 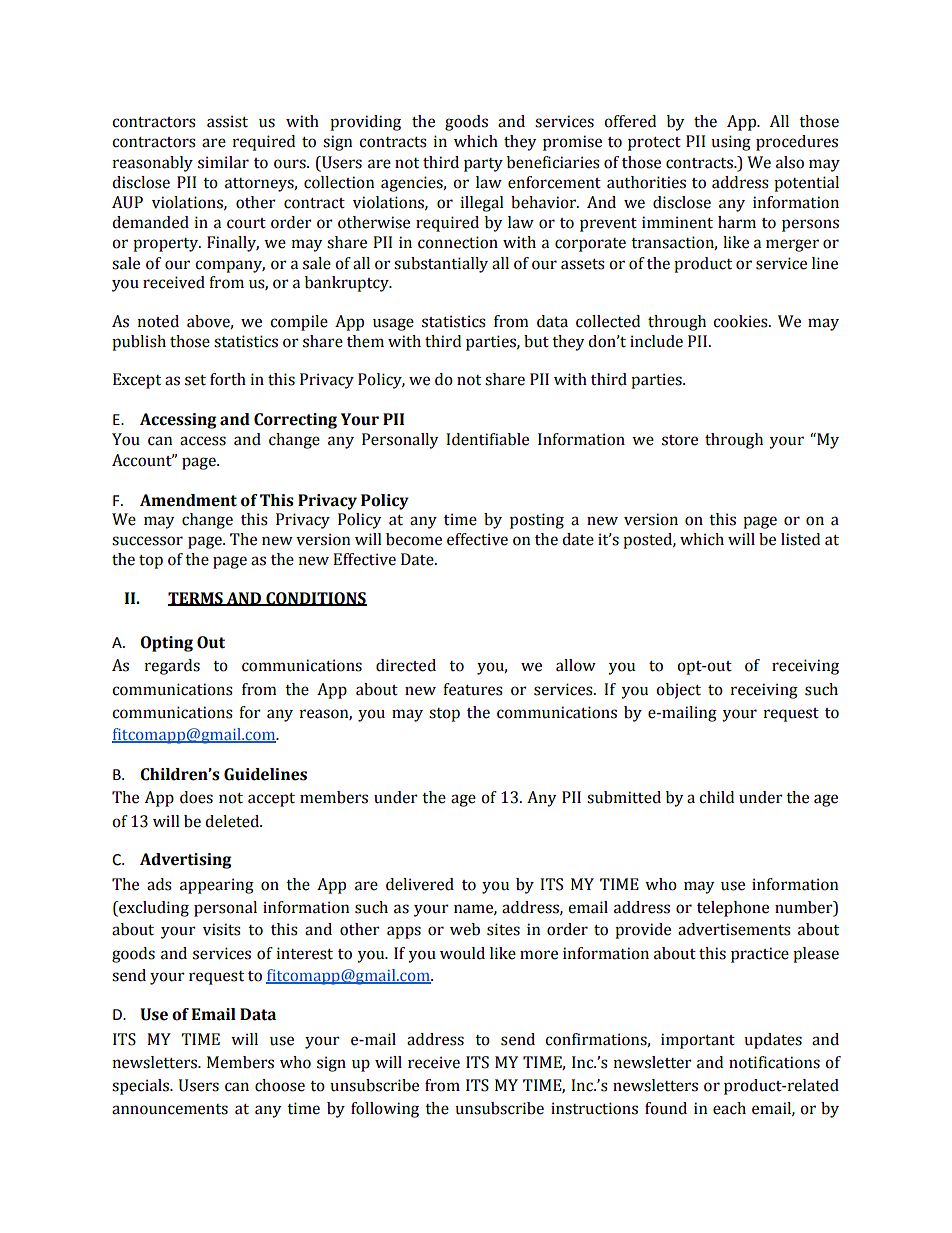 What do you see at coordinates (483, 165) in the screenshot?
I see `party` at bounding box center [483, 165].
